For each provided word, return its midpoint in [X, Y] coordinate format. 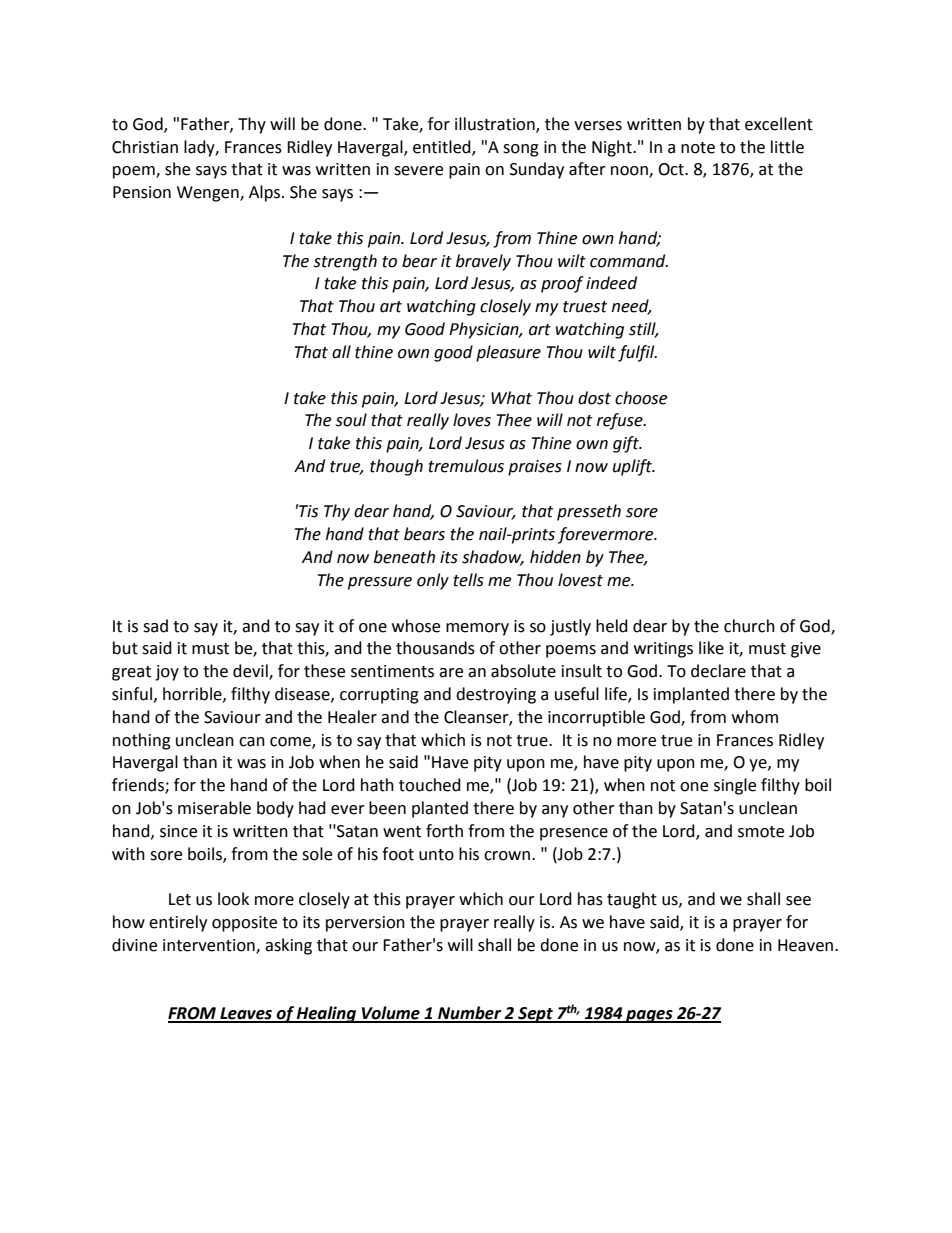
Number [470, 1014]
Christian [145, 147]
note [698, 148]
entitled [443, 147]
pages [649, 1016]
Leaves [246, 1014]
